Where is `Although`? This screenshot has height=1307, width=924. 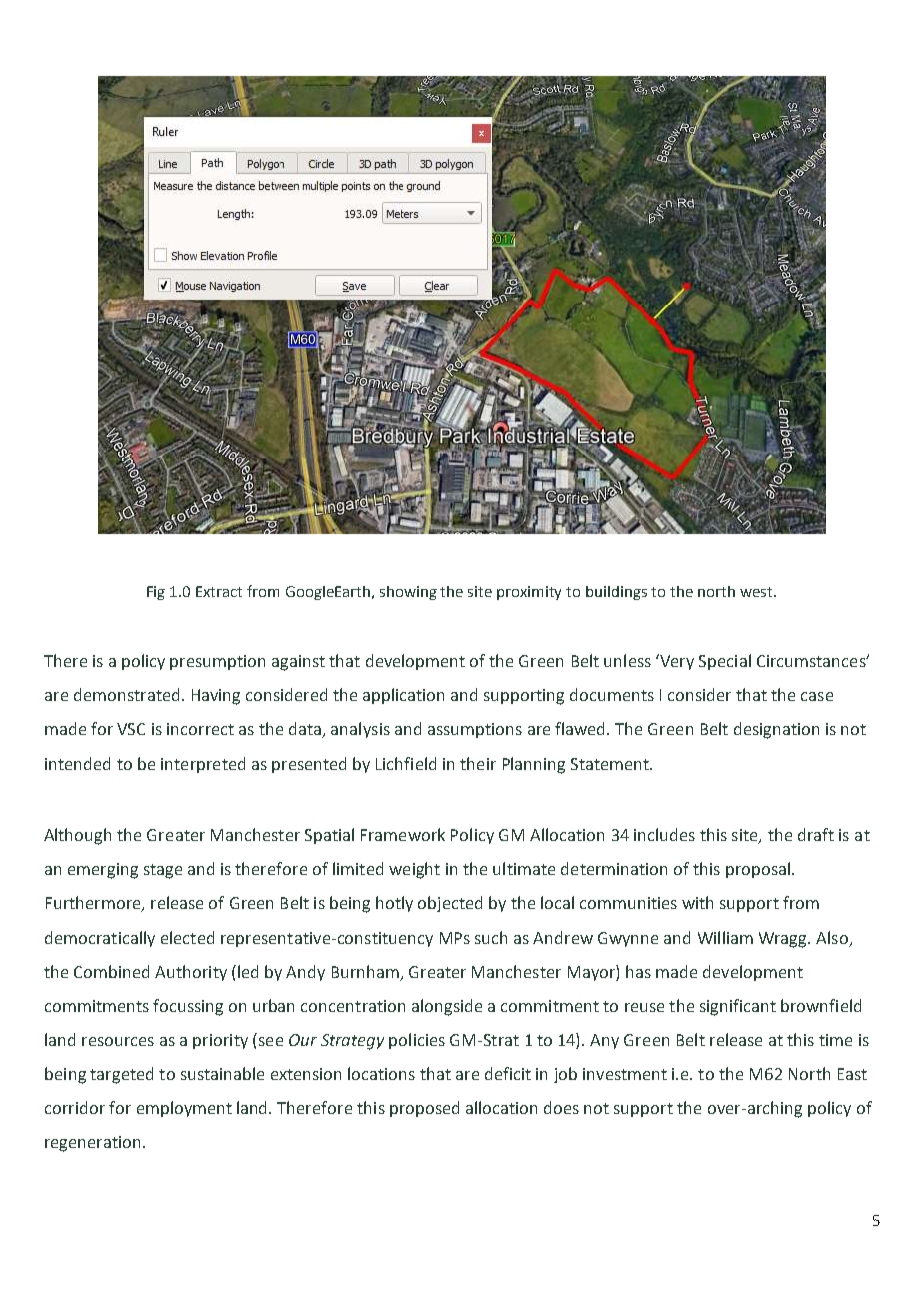
Although is located at coordinates (77, 836).
